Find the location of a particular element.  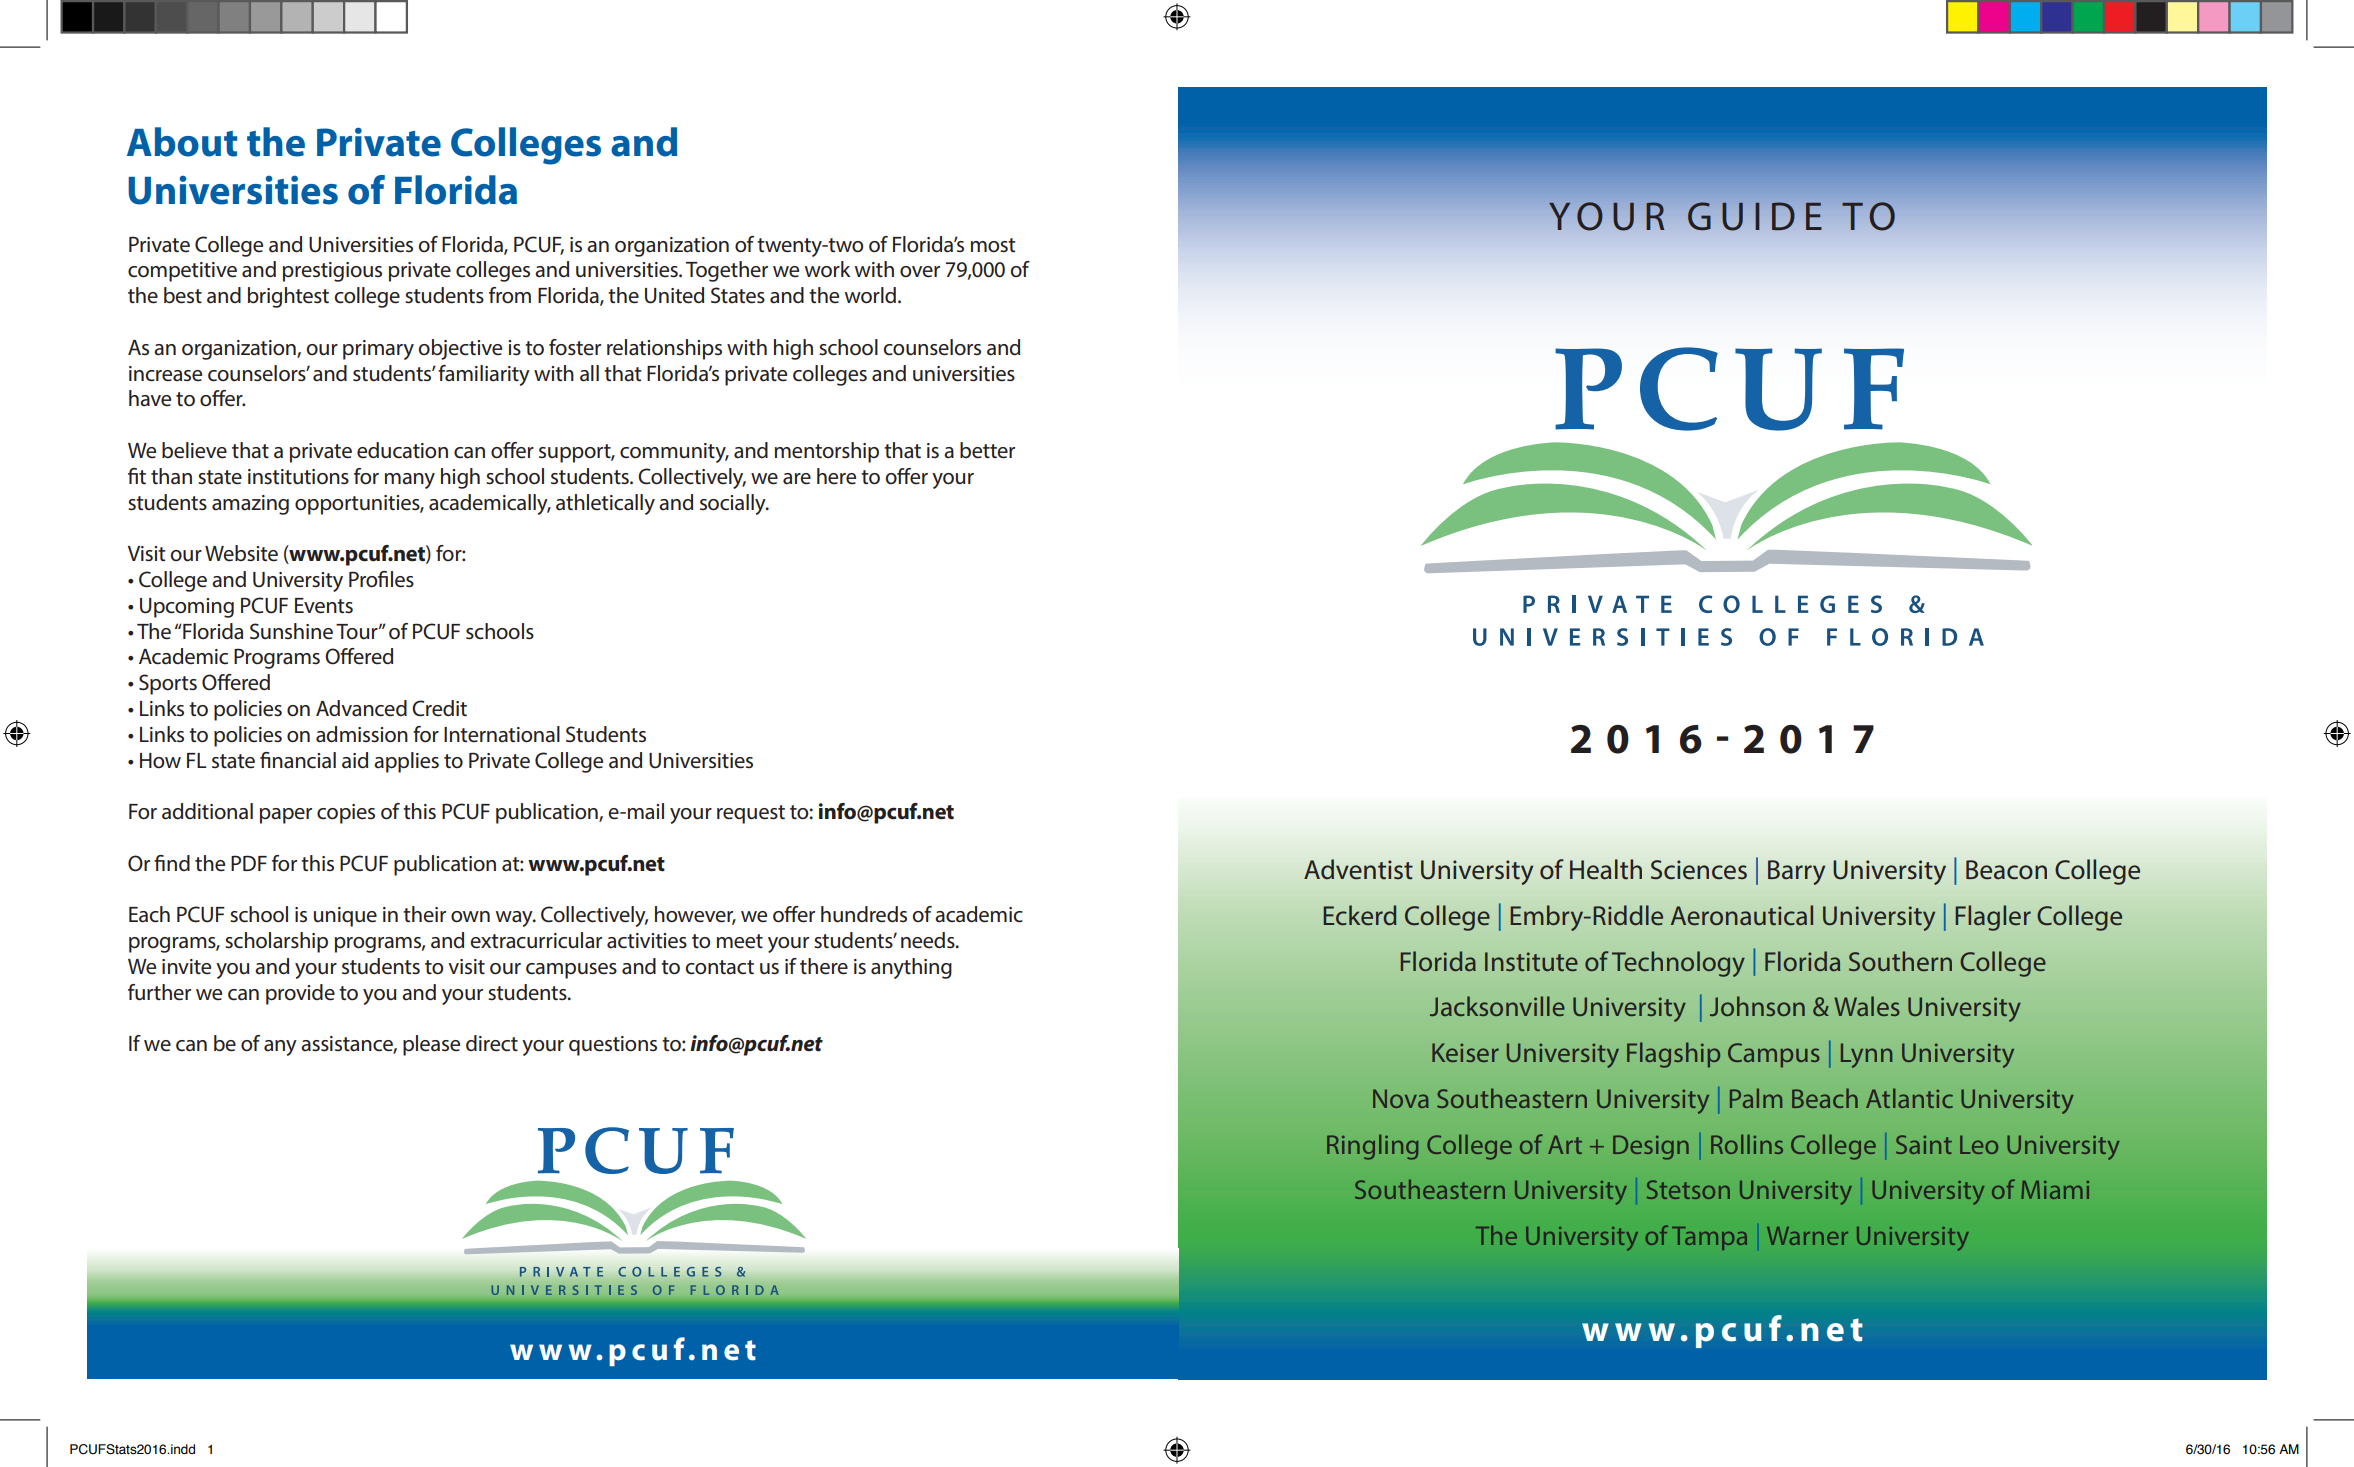

request is located at coordinates (751, 814).
